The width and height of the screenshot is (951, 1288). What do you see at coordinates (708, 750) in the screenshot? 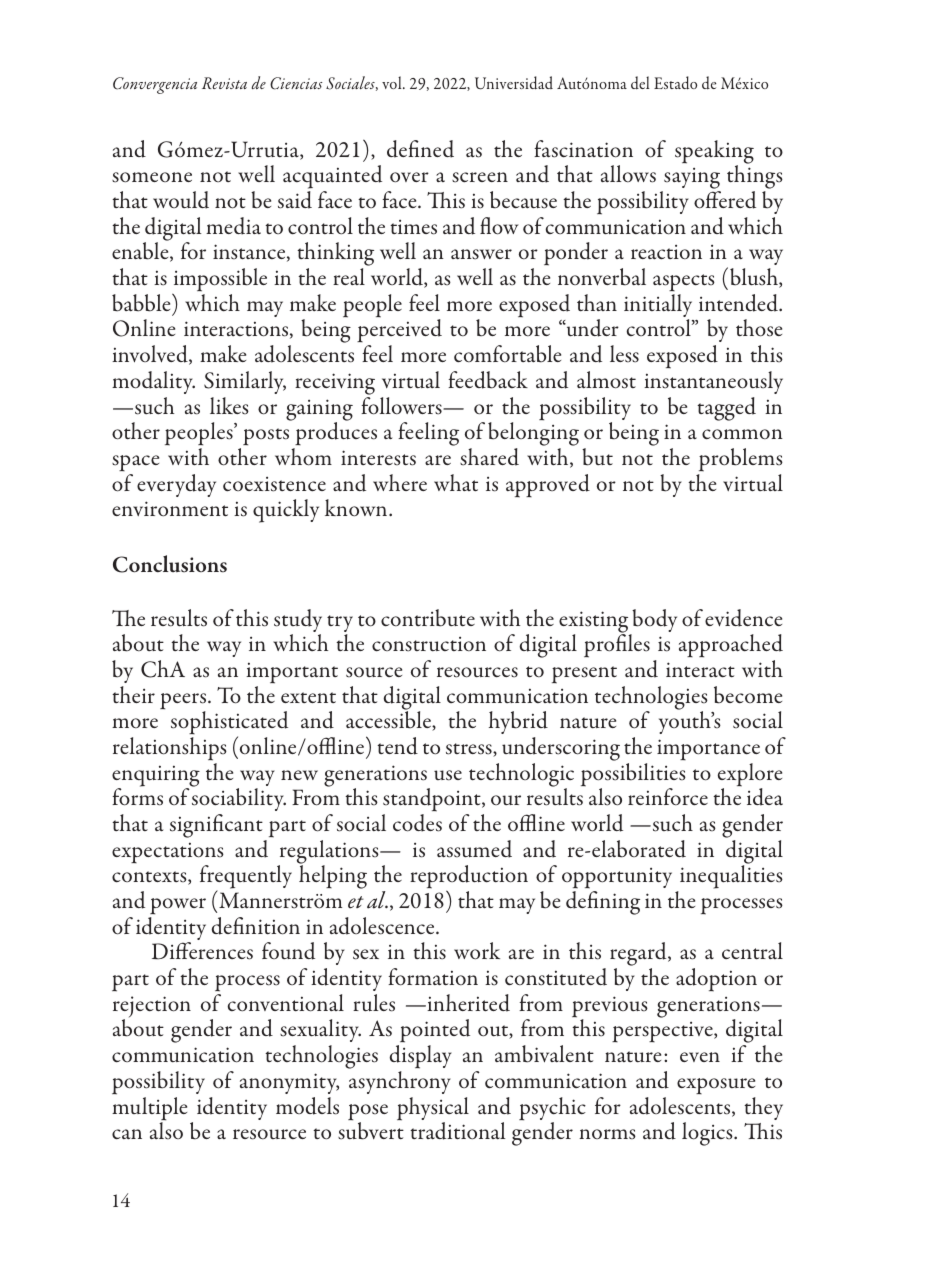
I see `importance` at bounding box center [708, 750].
